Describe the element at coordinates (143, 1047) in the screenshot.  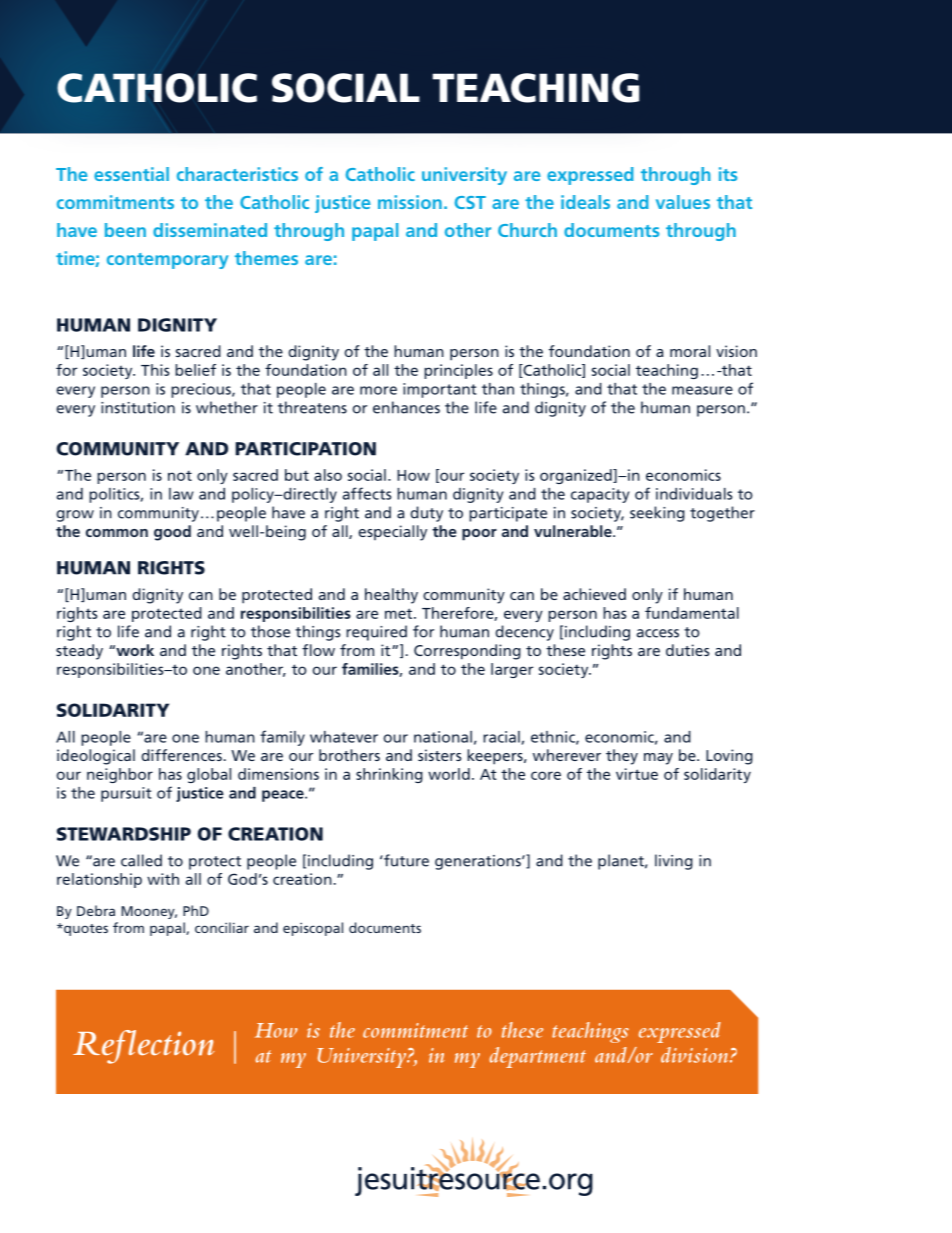
I see `Reflection` at that location.
